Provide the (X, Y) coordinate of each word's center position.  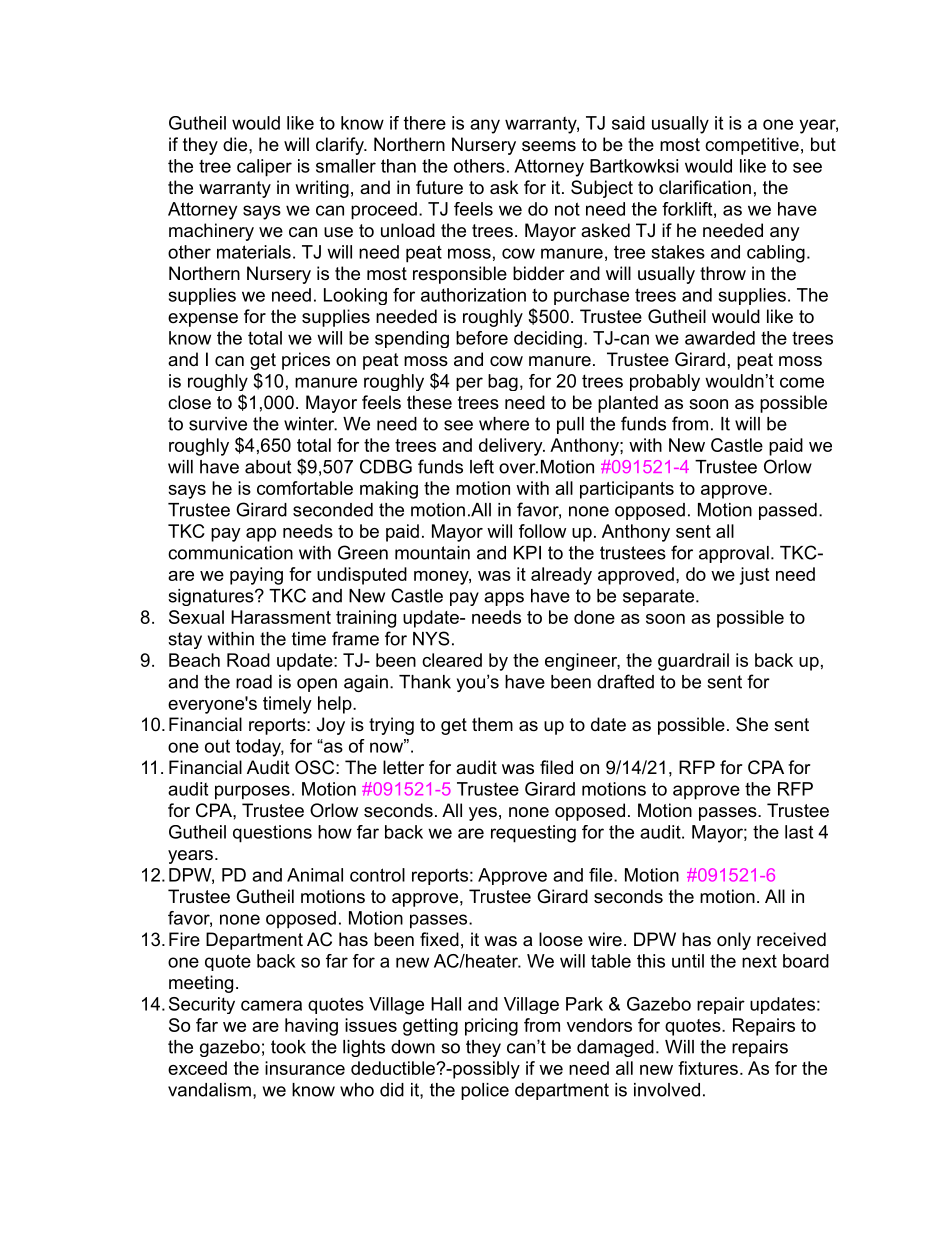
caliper (264, 168)
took (288, 1047)
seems (549, 146)
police (485, 1091)
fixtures (708, 1068)
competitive (752, 146)
